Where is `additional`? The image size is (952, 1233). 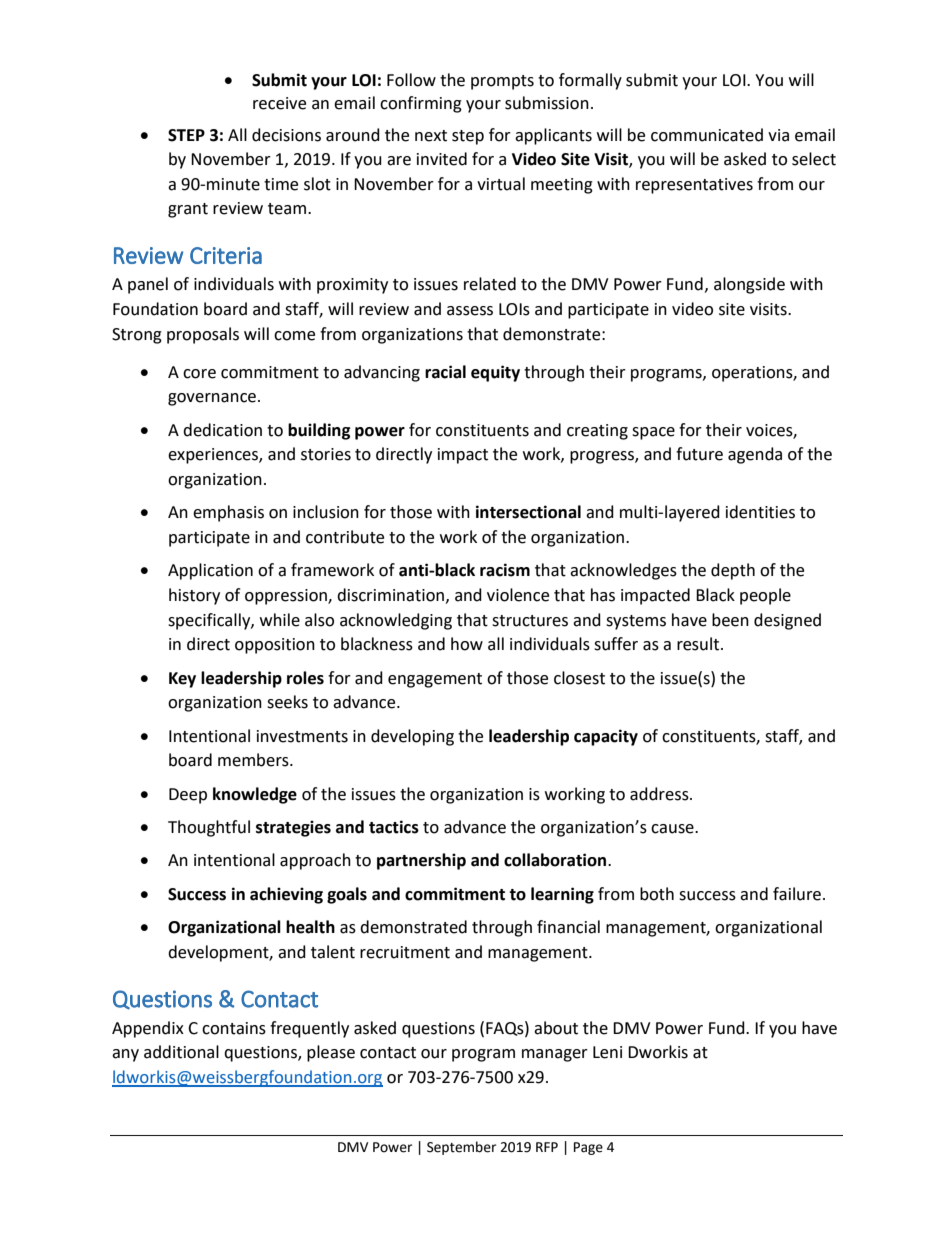 additional is located at coordinates (181, 1052).
